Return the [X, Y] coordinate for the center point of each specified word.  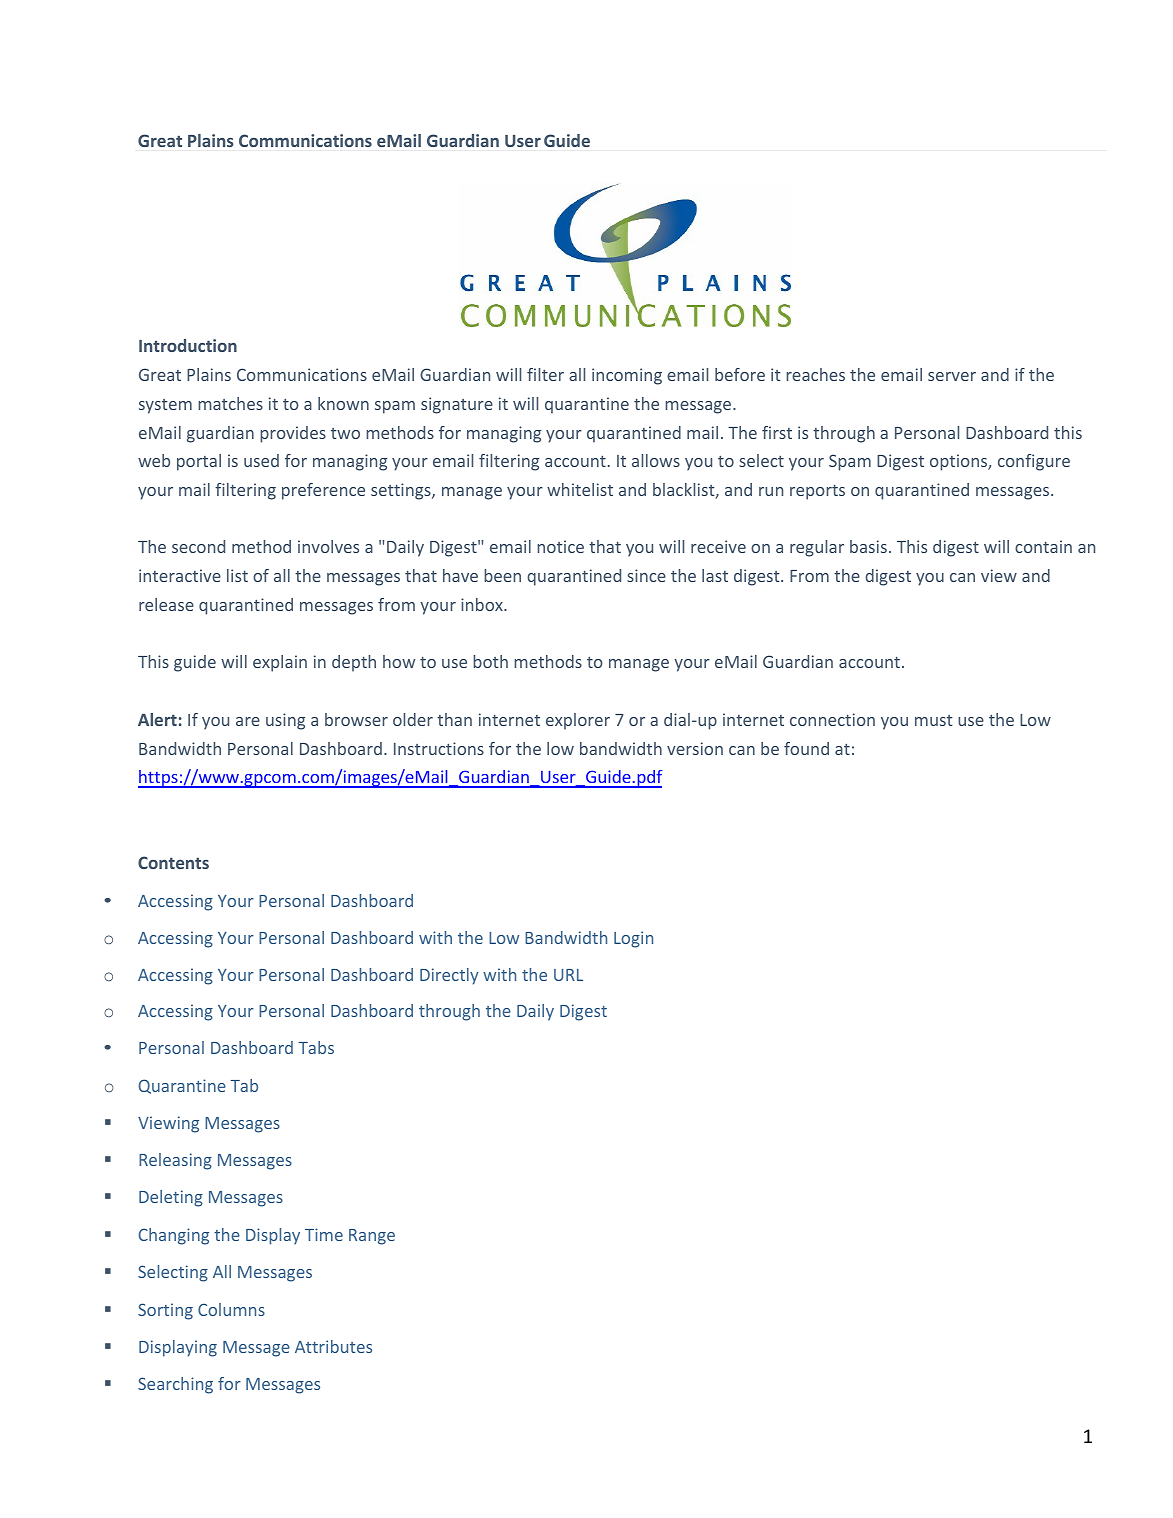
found [806, 748]
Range [372, 1237]
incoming [627, 376]
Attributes [333, 1346]
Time [324, 1234]
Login [633, 939]
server [952, 376]
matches [230, 403]
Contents [173, 862]
